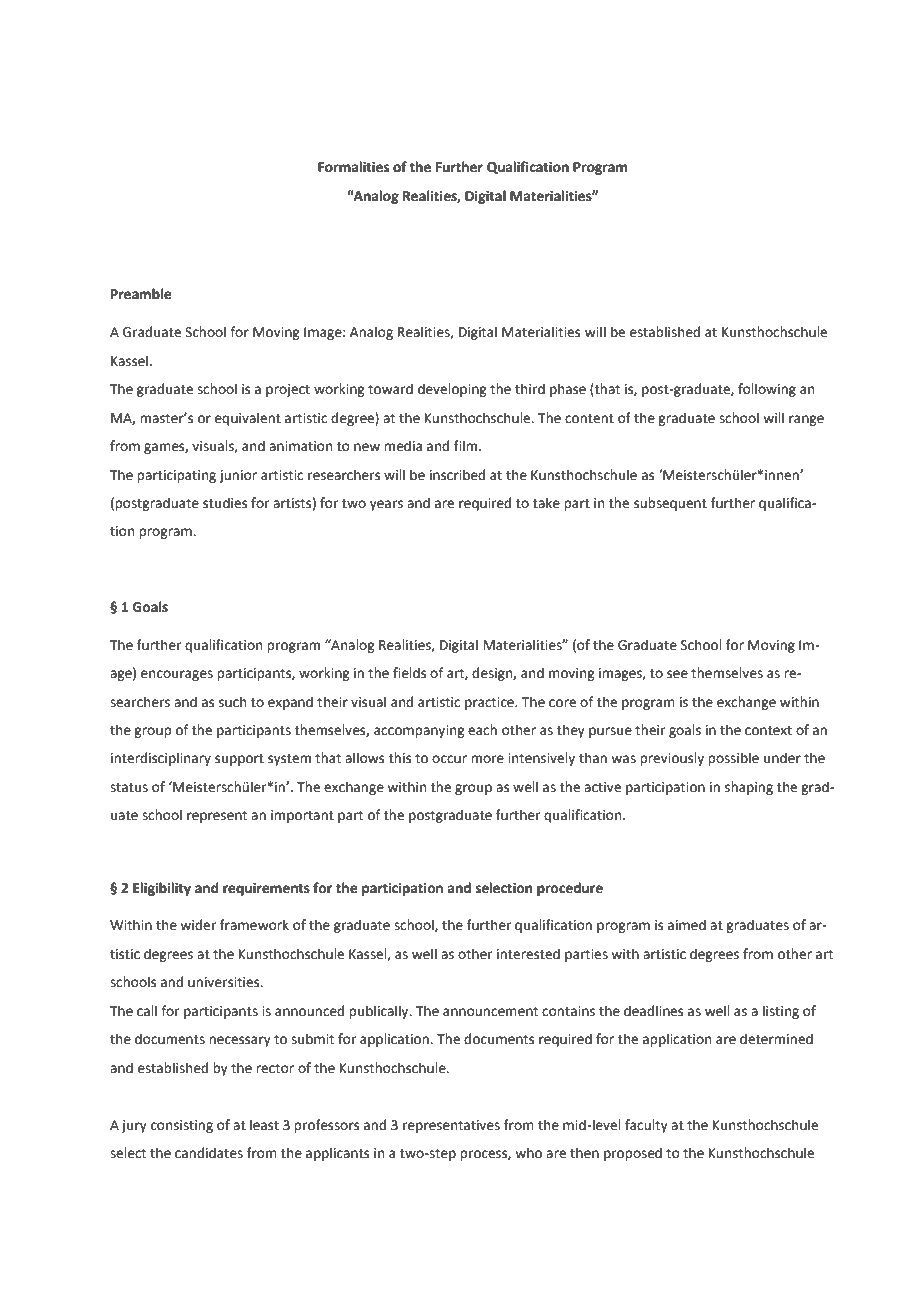 Image resolution: width=924 pixels, height=1308 pixels. Describe the element at coordinates (353, 167) in the document. I see `Formalities` at that location.
